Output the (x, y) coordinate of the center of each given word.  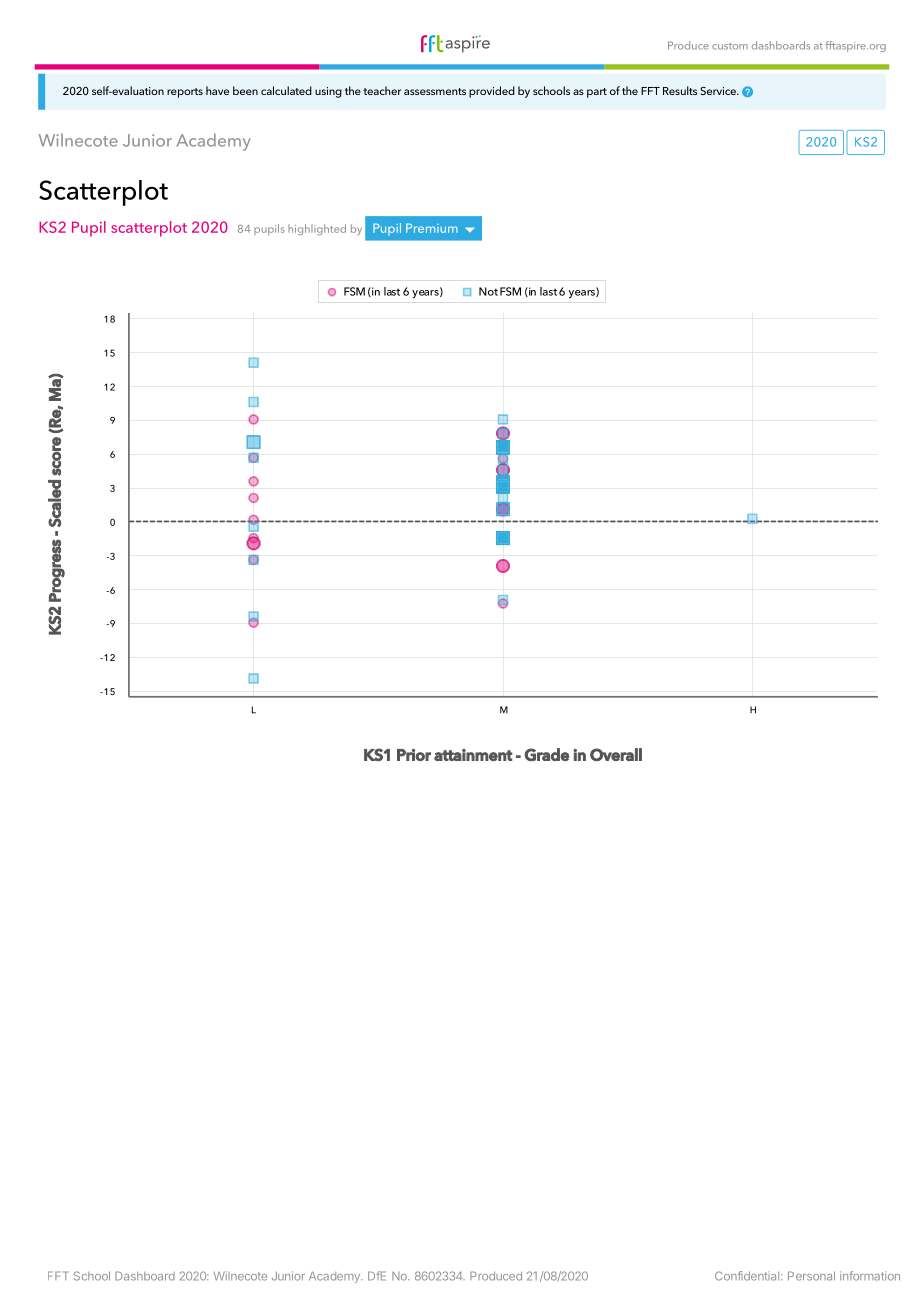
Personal (811, 1276)
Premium (432, 228)
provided (492, 92)
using (328, 92)
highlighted (317, 229)
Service (719, 91)
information (870, 1276)
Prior (414, 755)
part (597, 93)
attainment (473, 755)
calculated (286, 90)
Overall (616, 754)
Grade (546, 754)
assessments (435, 91)
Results (680, 90)
